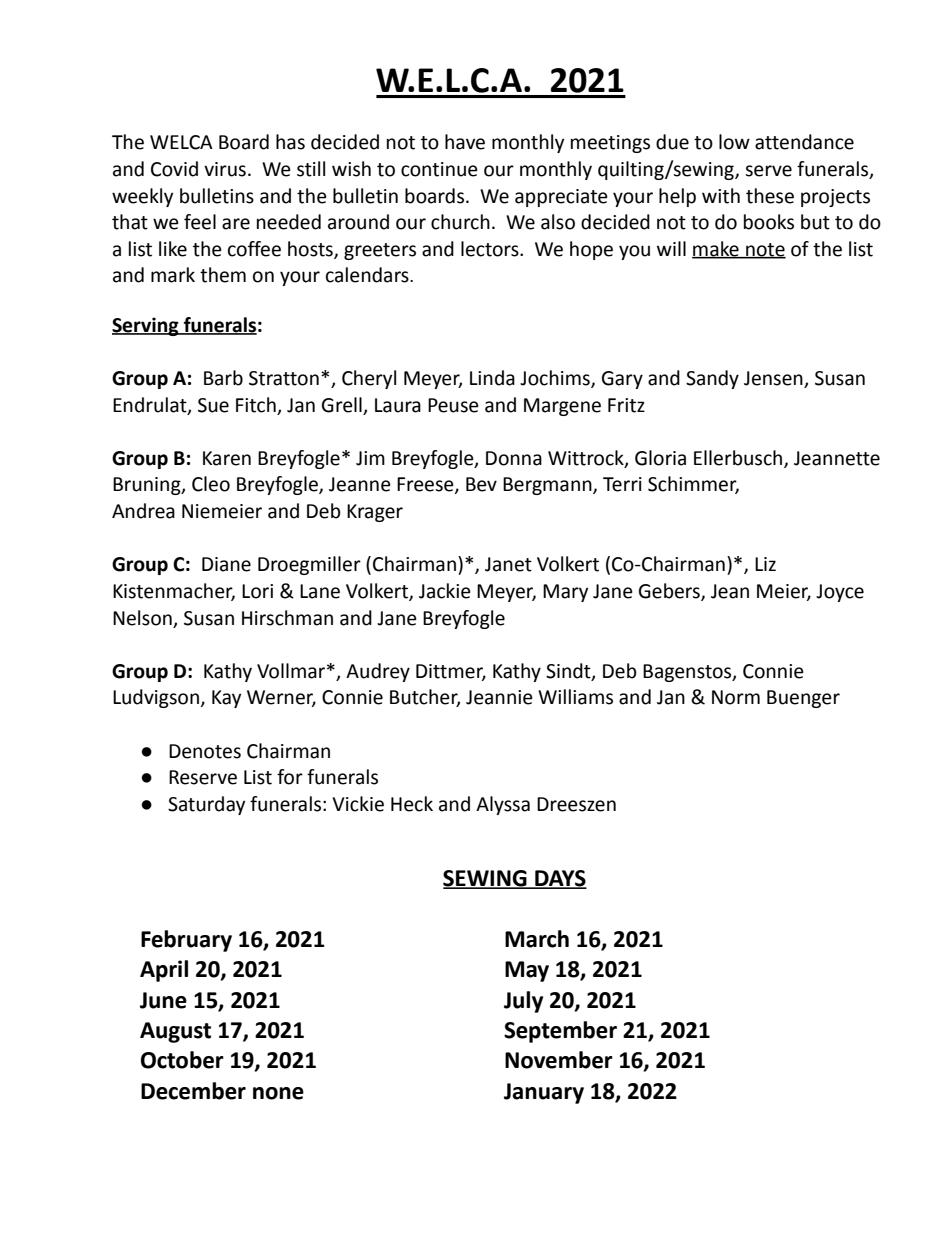  Describe the element at coordinates (182, 1060) in the screenshot. I see `October` at that location.
